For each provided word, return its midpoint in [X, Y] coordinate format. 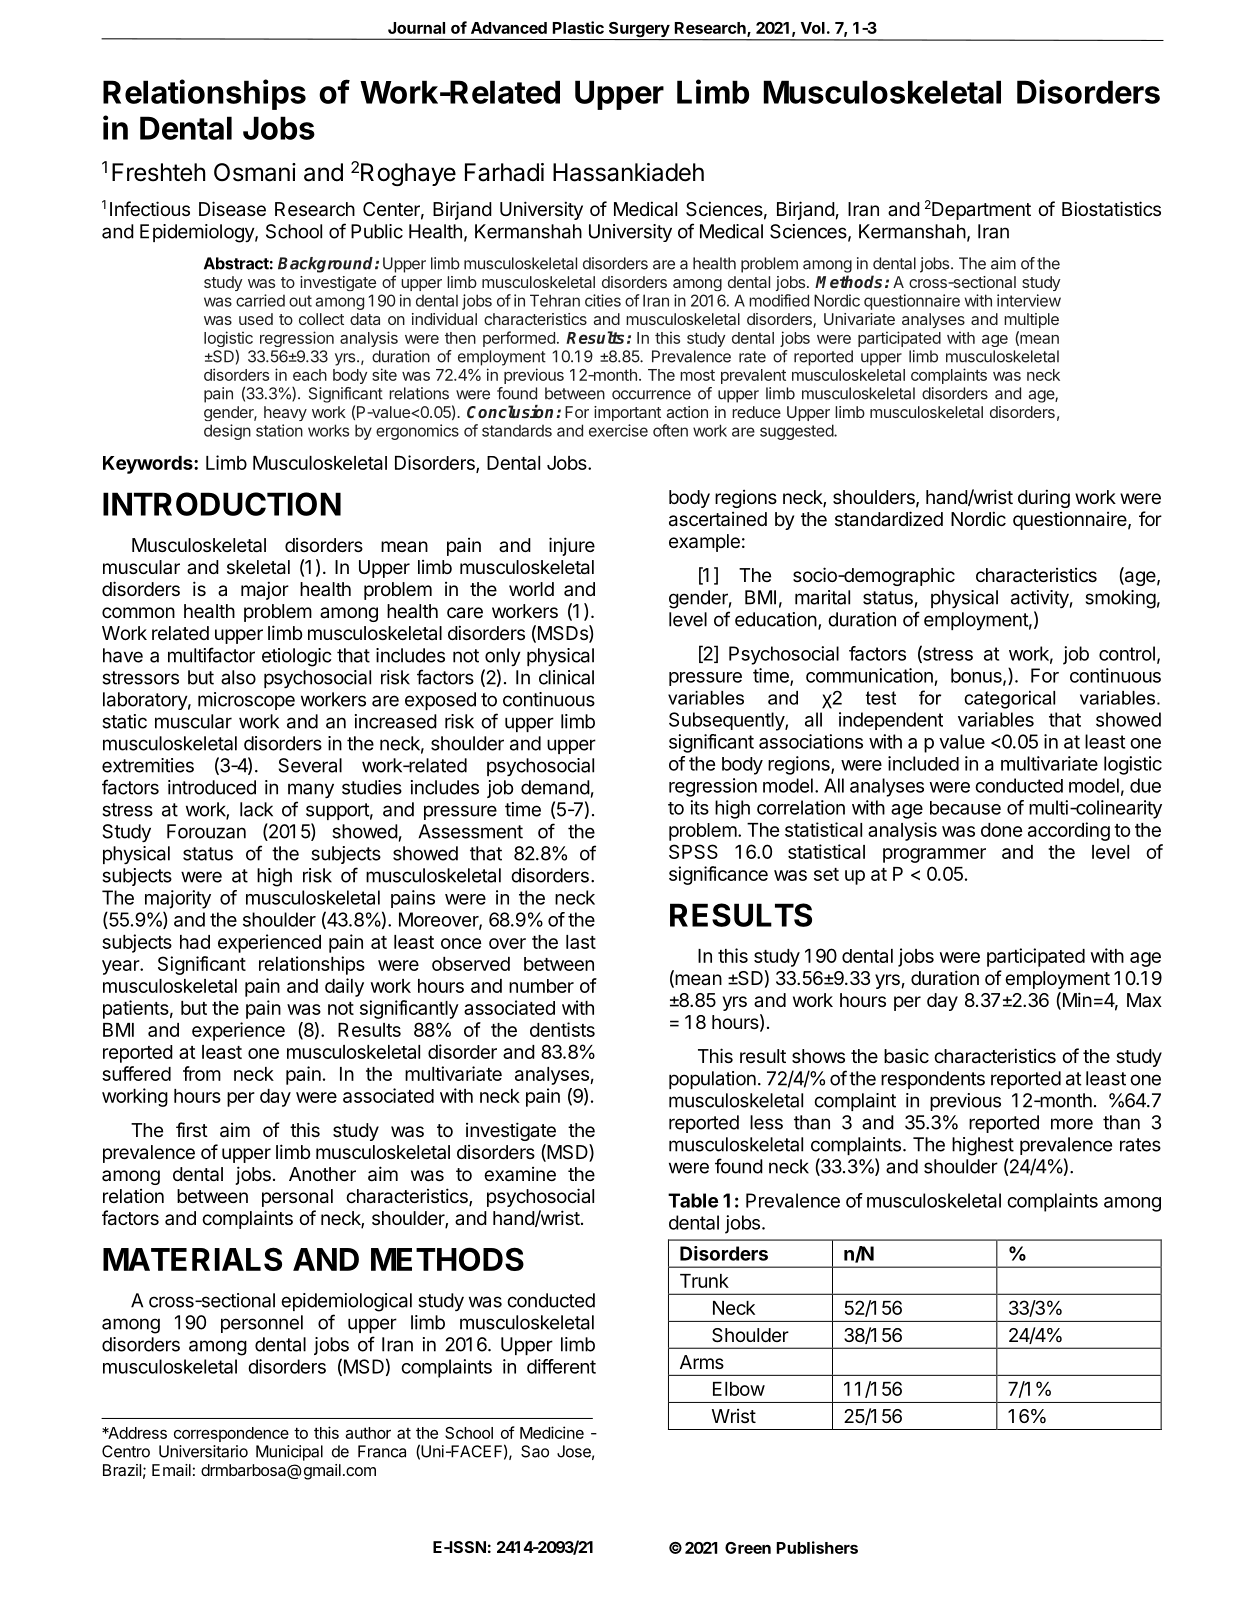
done [1001, 830]
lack [256, 809]
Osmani [255, 172]
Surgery [639, 31]
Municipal [289, 1453]
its [699, 807]
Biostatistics [1111, 209]
